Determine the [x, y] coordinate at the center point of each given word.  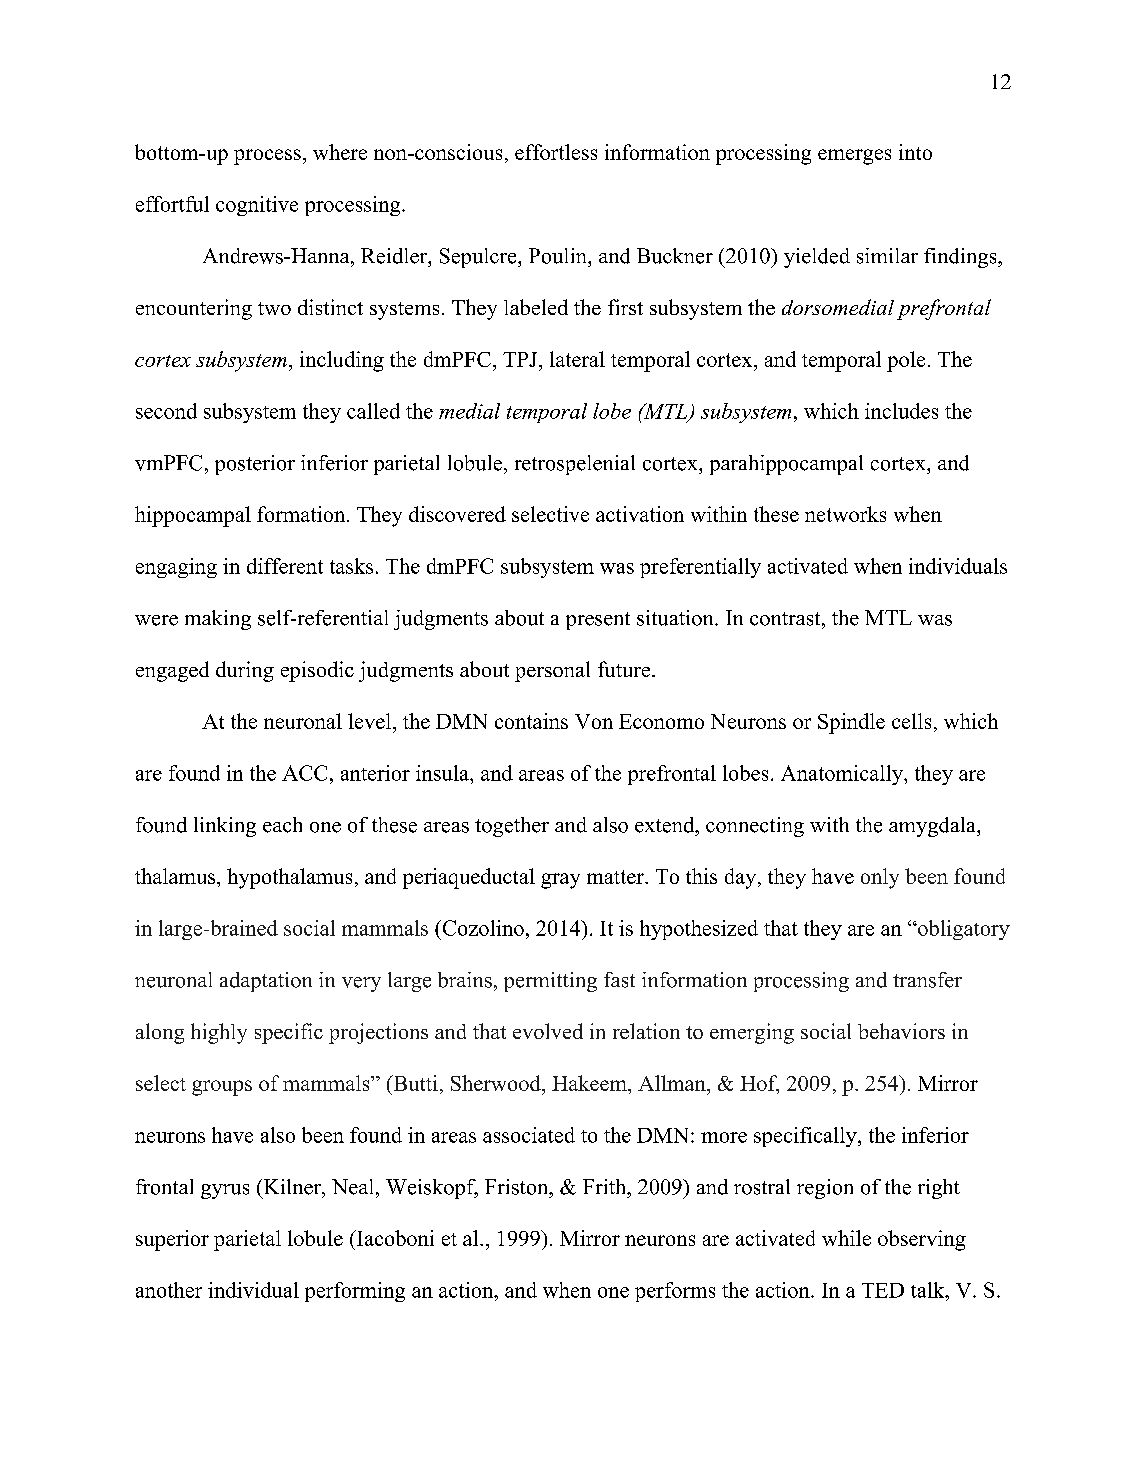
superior [172, 1240]
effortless [556, 152]
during [245, 671]
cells [911, 721]
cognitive [257, 206]
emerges [854, 157]
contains [531, 721]
